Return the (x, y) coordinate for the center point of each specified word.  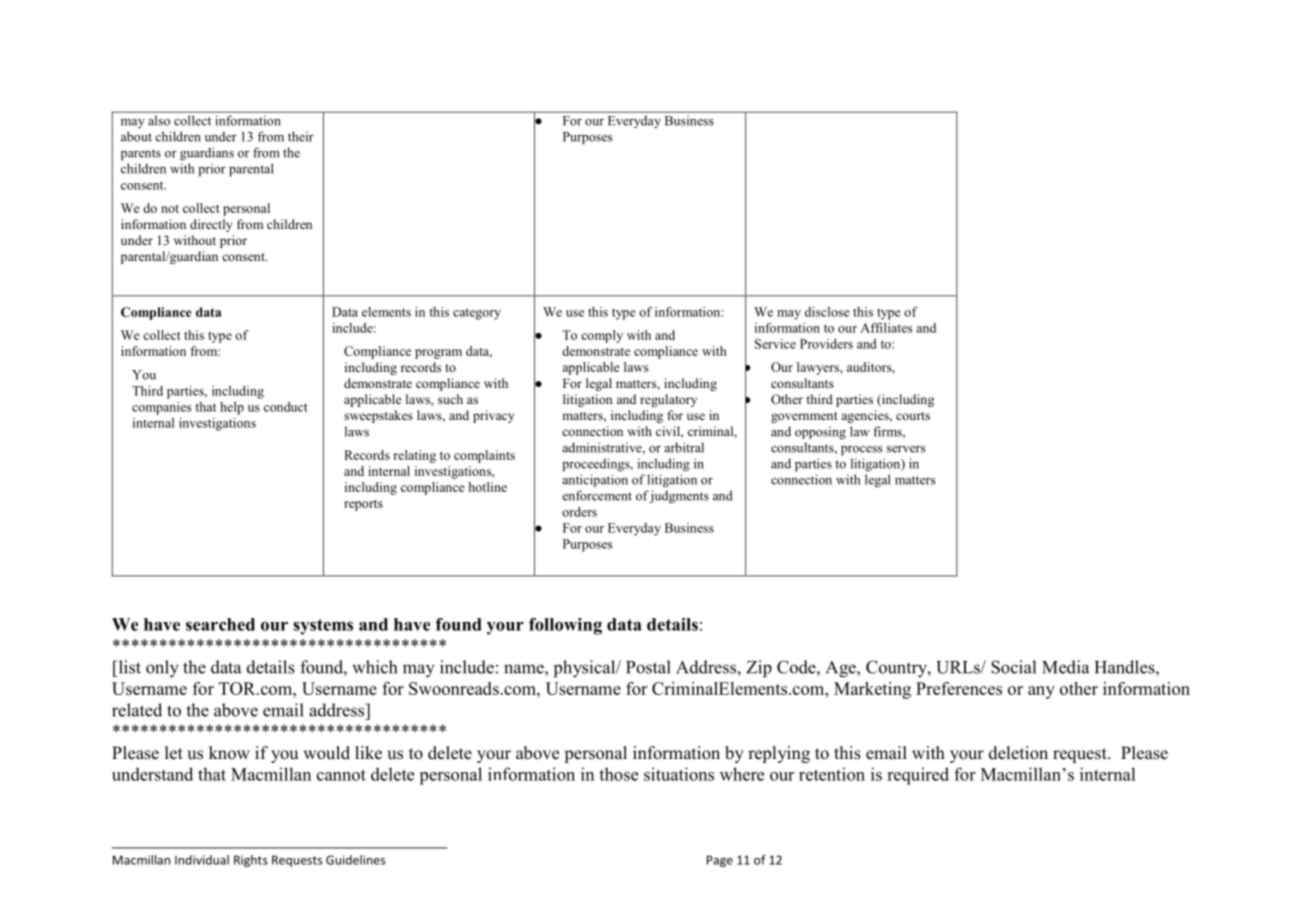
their (301, 136)
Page (720, 861)
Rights (251, 861)
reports (363, 505)
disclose (827, 312)
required (918, 776)
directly (211, 225)
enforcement (597, 495)
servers (906, 449)
